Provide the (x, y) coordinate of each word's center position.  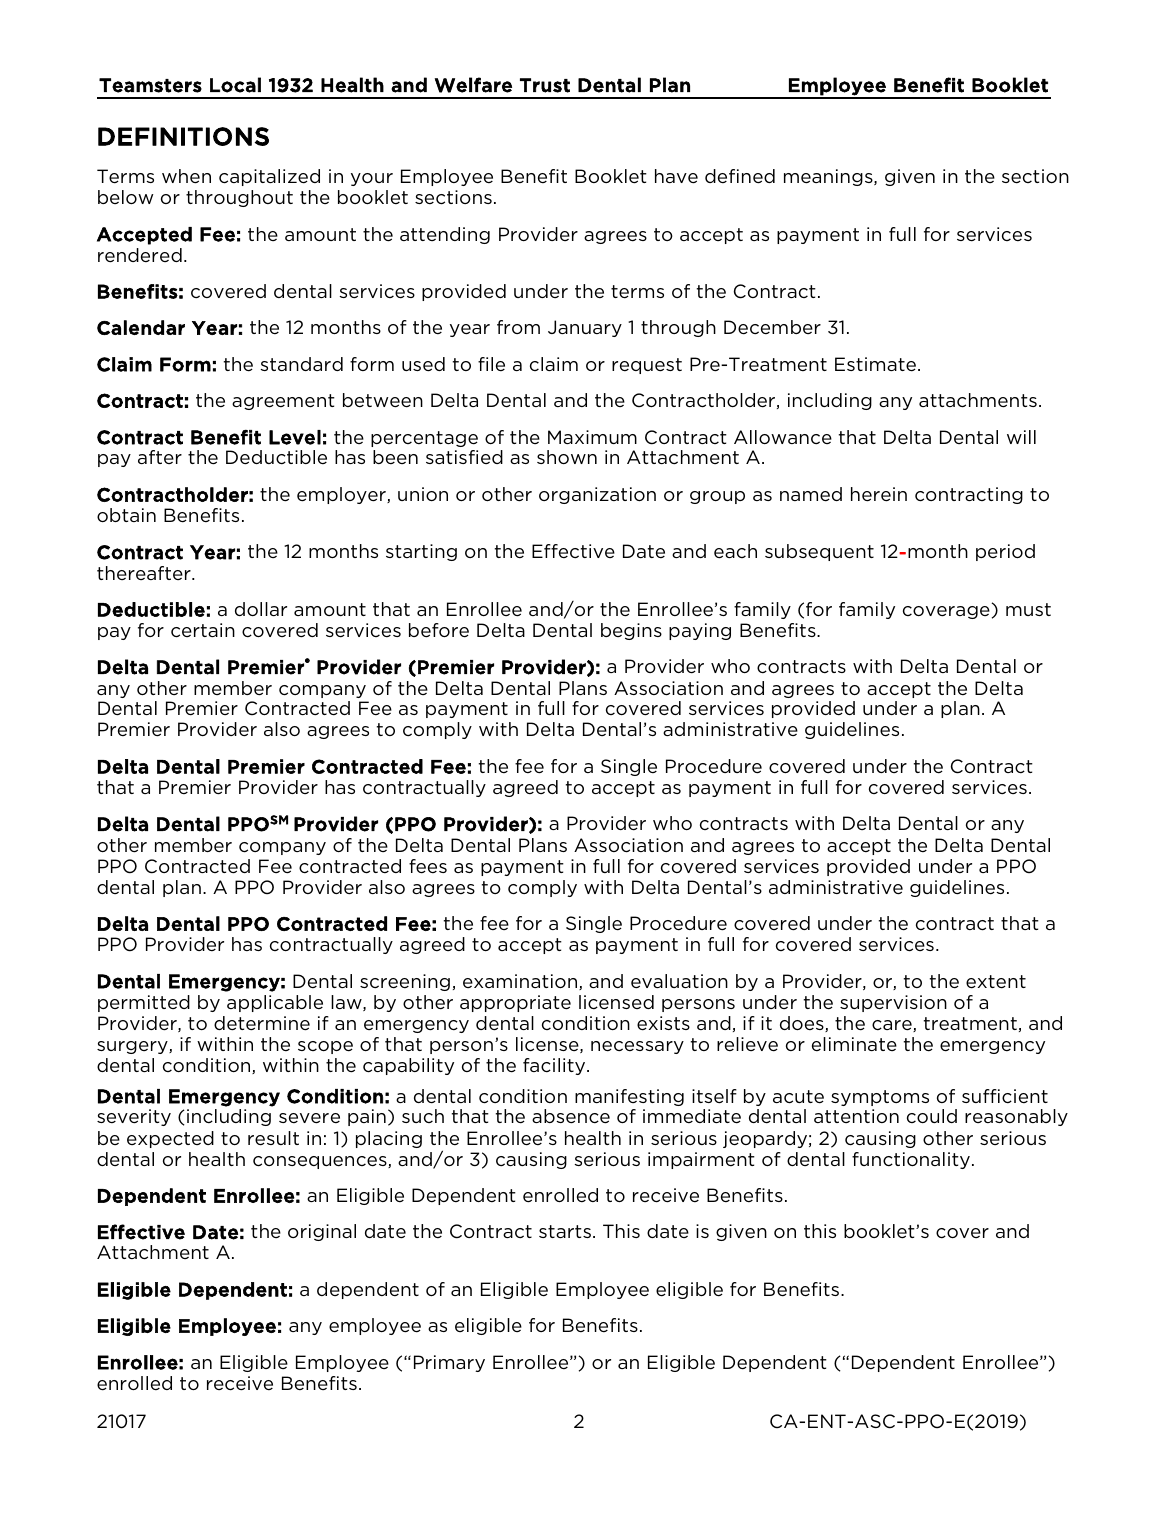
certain (203, 630)
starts (565, 1231)
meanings (829, 177)
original (322, 1232)
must (1028, 609)
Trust (545, 85)
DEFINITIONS (183, 136)
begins (631, 631)
